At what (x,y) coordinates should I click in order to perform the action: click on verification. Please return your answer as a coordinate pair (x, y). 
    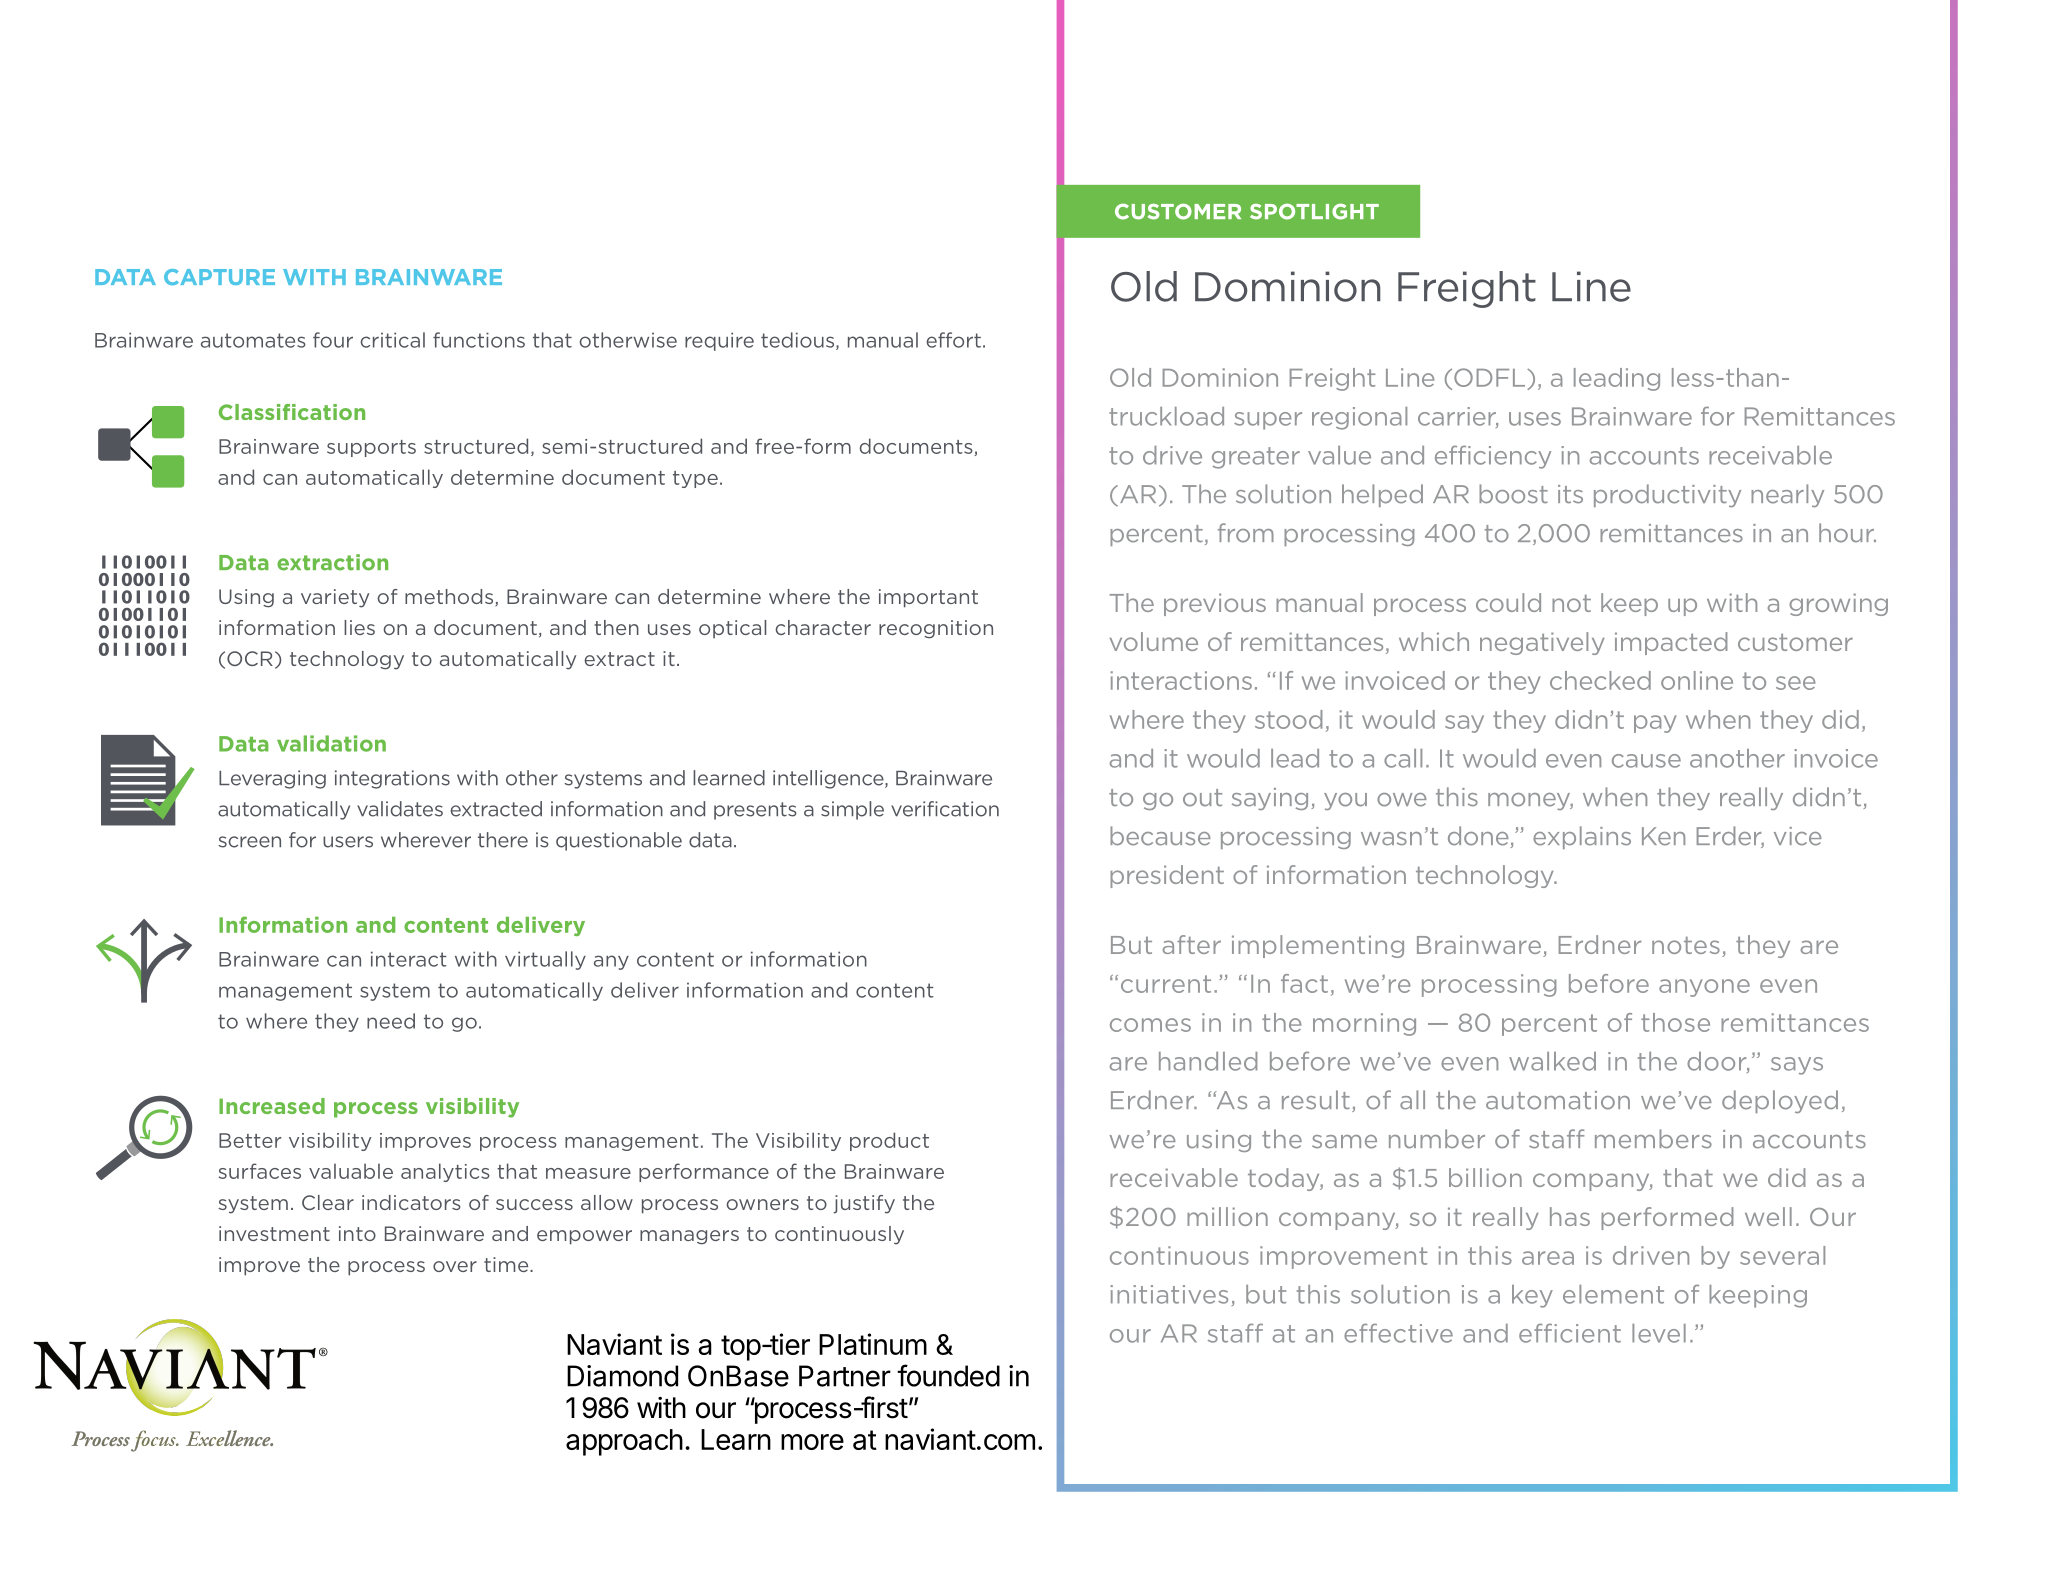
    Looking at the image, I should click on (945, 809).
